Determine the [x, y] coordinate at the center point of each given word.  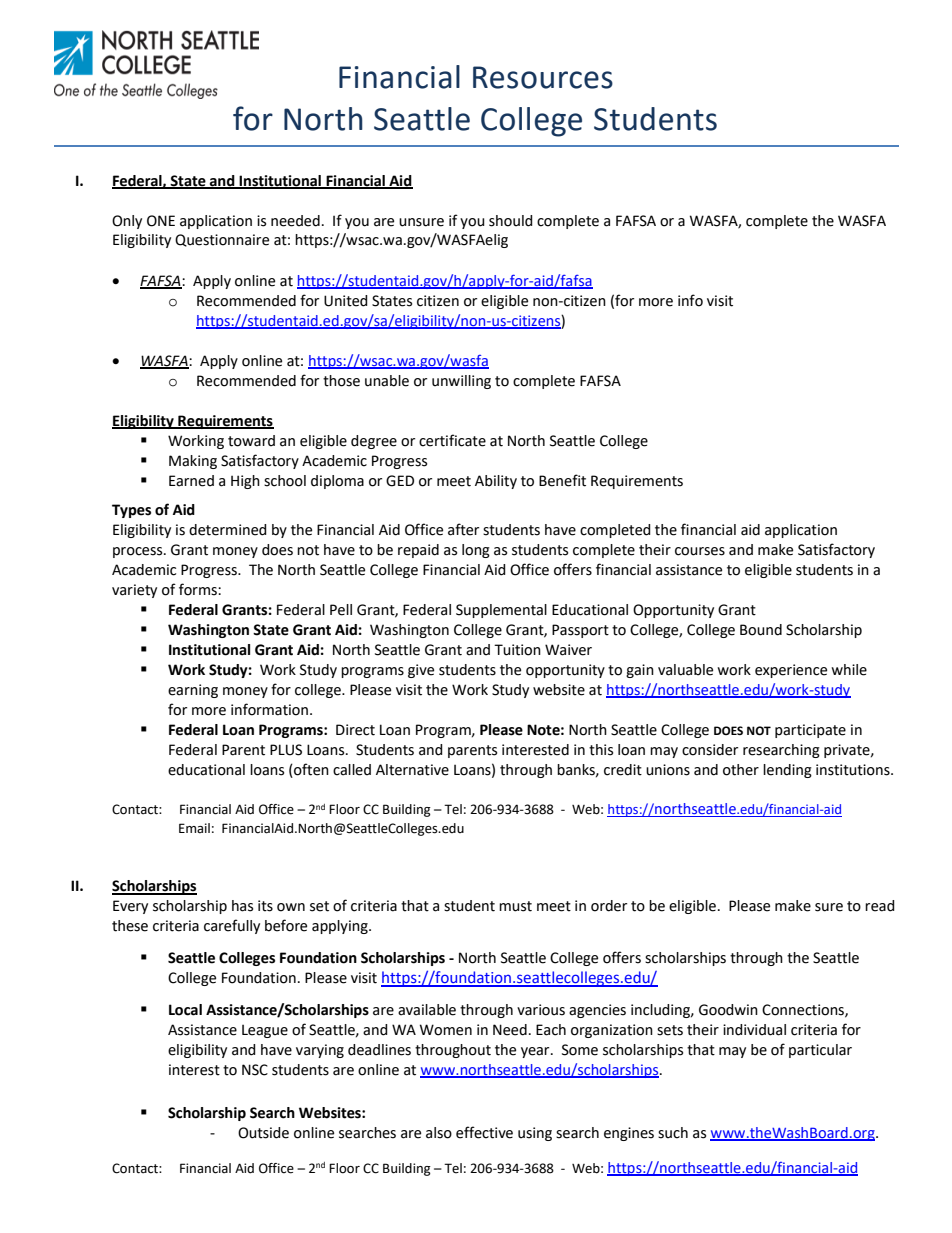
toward [251, 441]
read [880, 906]
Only [127, 222]
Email [194, 828]
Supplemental [501, 611]
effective [484, 1132]
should [511, 221]
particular [820, 1051]
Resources [543, 77]
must [515, 906]
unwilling [461, 382]
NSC [255, 1070]
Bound [761, 630]
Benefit [562, 480]
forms [199, 589]
